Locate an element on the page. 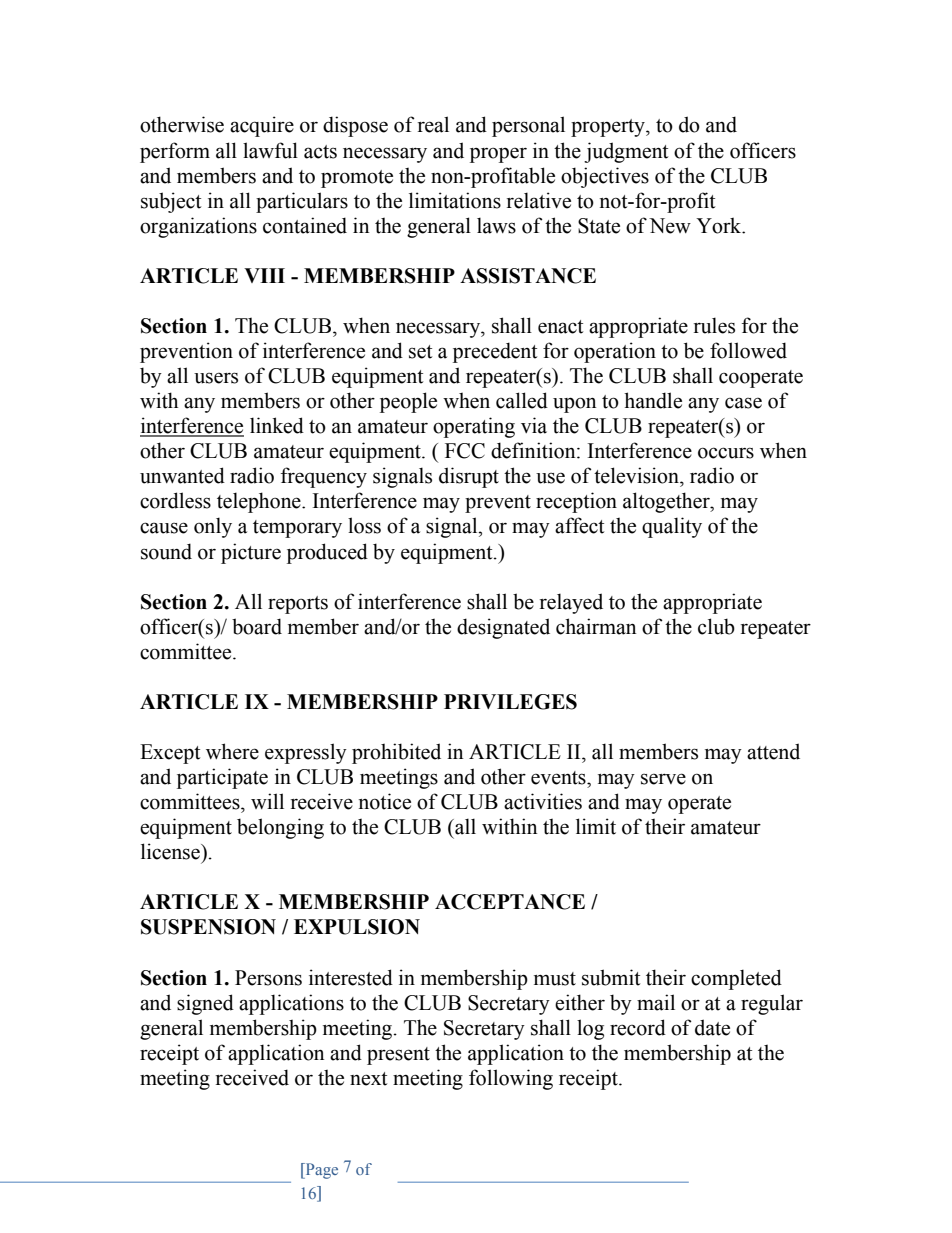 The image size is (952, 1233). real is located at coordinates (433, 124).
